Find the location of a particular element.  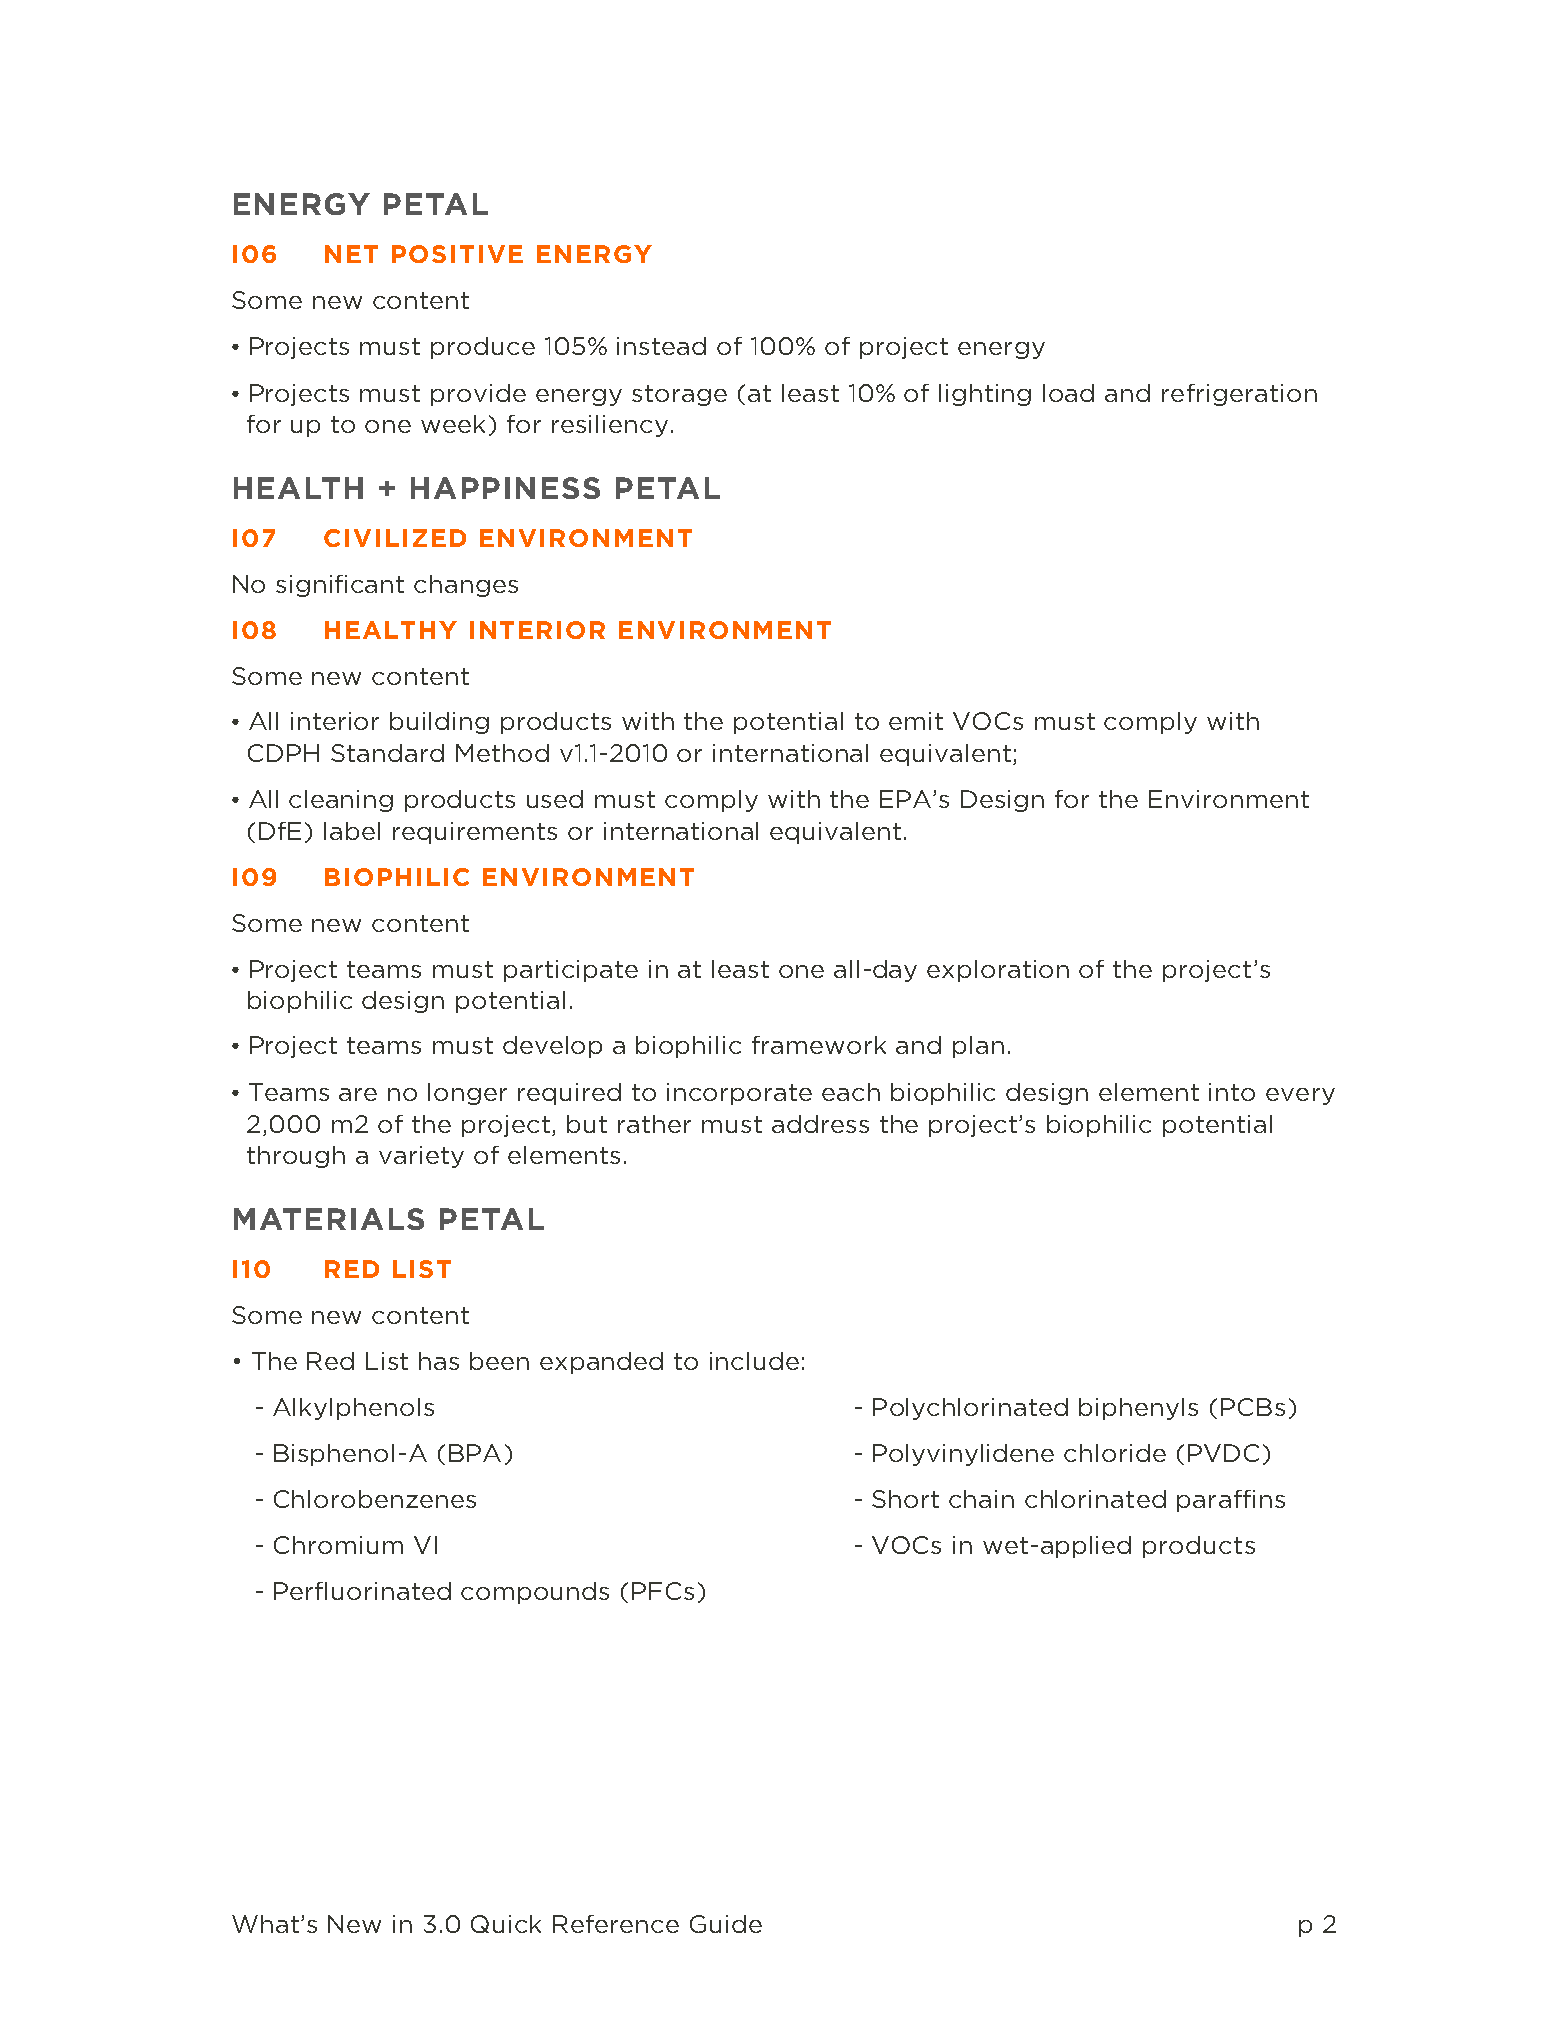

chain is located at coordinates (981, 1499).
